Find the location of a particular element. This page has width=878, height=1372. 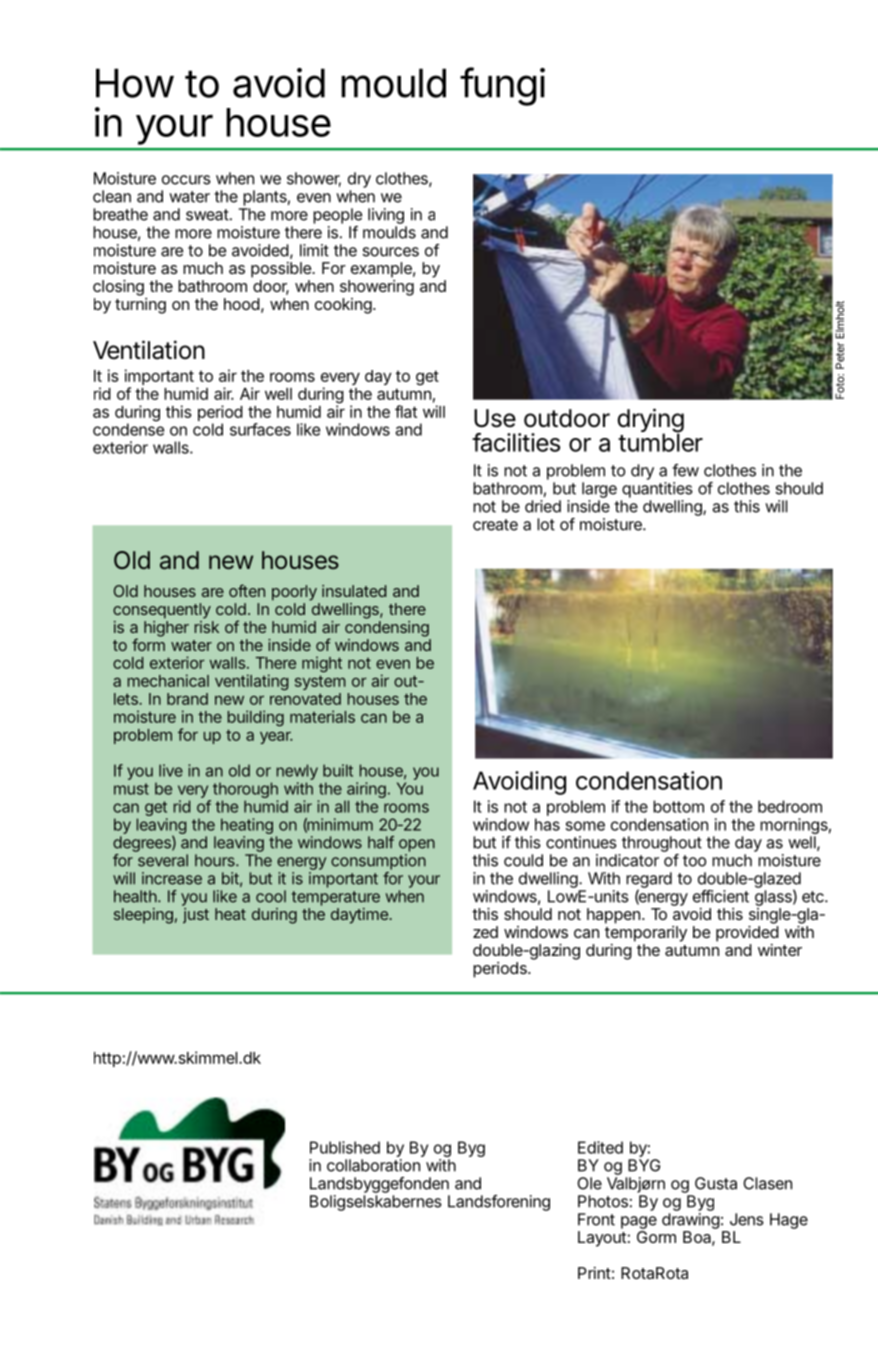

Published is located at coordinates (345, 1147).
